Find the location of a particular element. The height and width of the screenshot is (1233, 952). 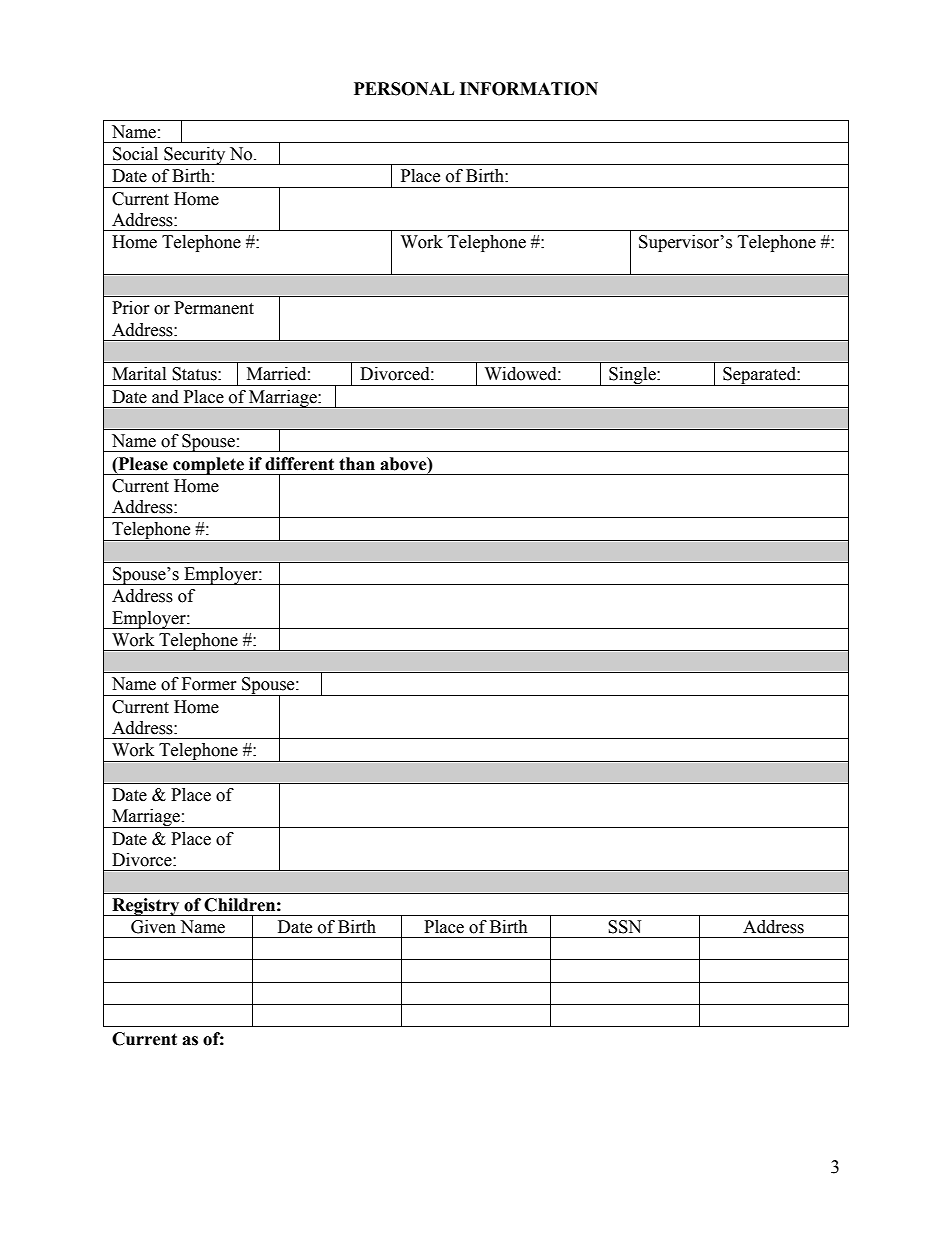

than is located at coordinates (357, 464).
